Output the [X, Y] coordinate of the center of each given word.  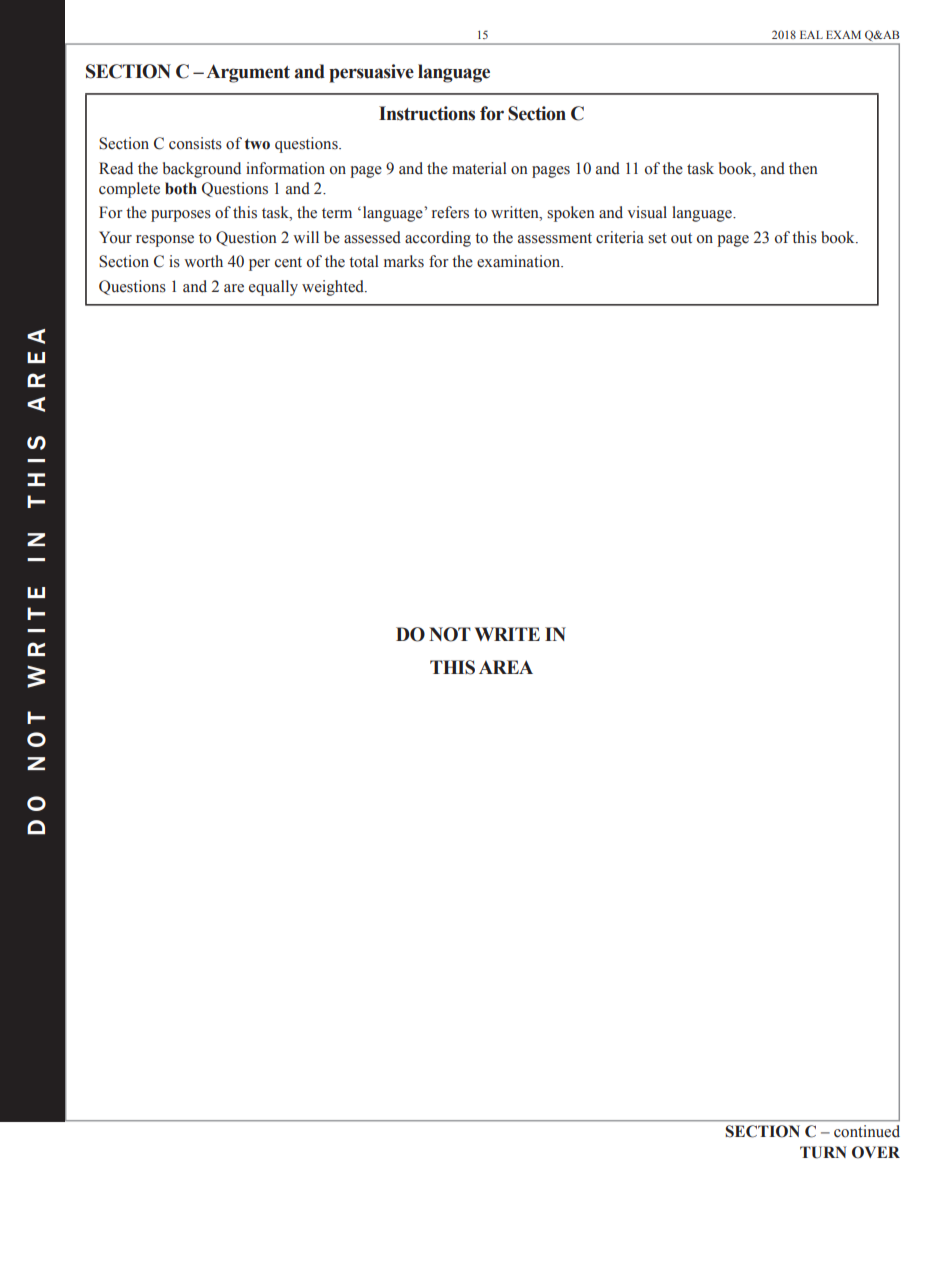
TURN [823, 1152]
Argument [248, 73]
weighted [334, 288]
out [681, 238]
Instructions [427, 113]
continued [867, 1131]
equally [273, 288]
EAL [811, 34]
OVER [876, 1152]
